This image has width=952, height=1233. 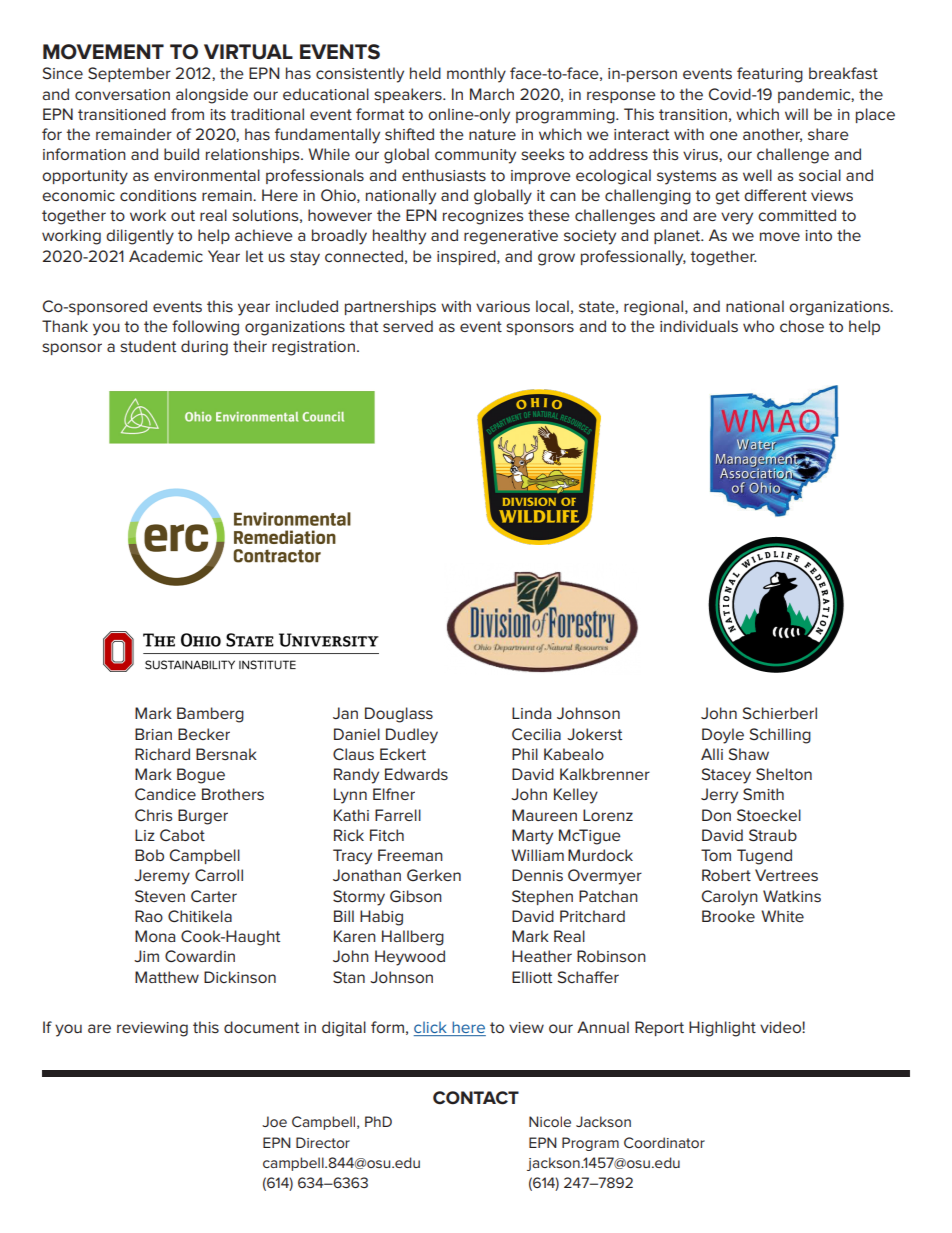 I want to click on Shelton, so click(x=784, y=774).
